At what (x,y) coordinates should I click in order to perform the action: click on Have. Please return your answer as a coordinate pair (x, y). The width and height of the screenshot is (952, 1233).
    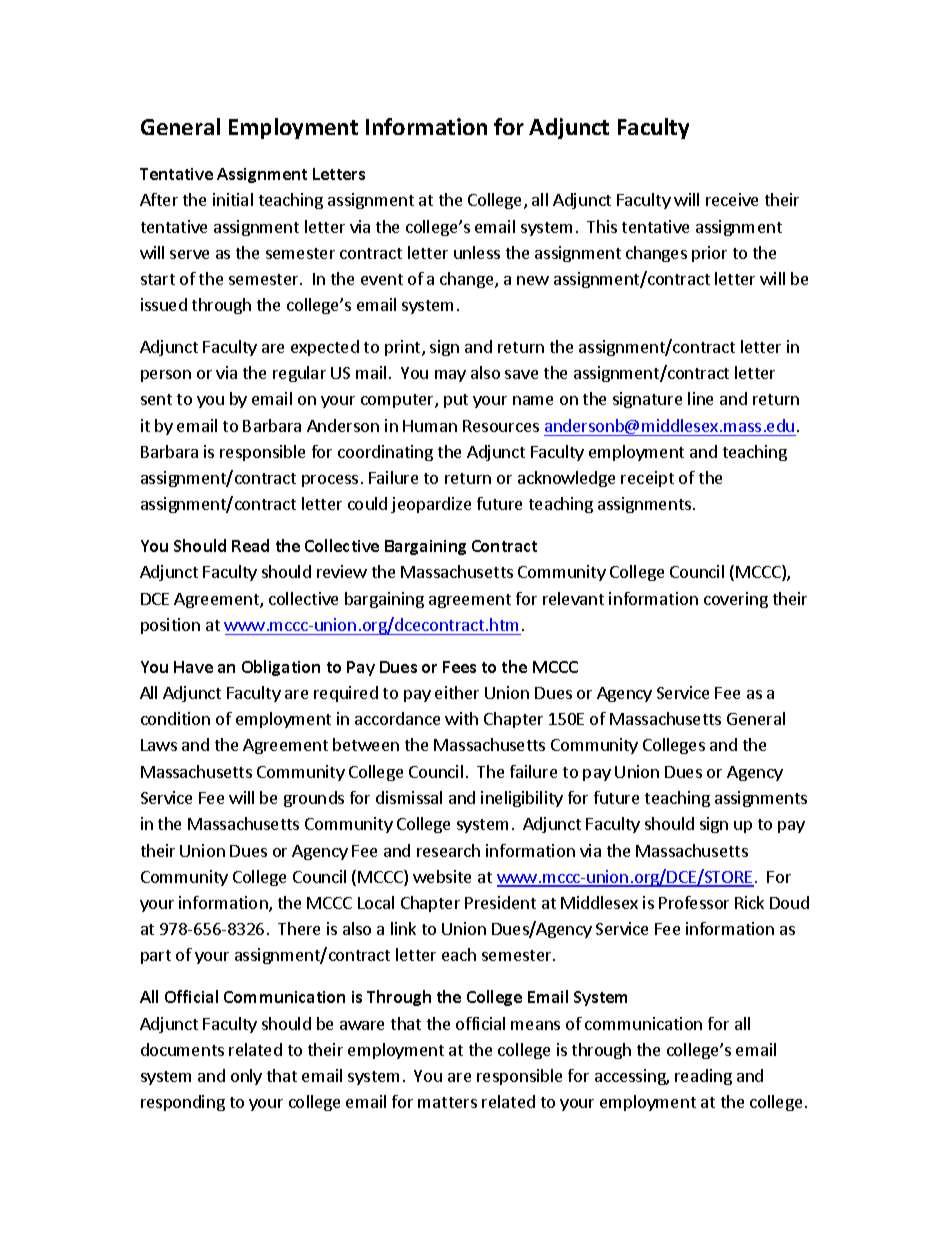
    Looking at the image, I should click on (193, 667).
